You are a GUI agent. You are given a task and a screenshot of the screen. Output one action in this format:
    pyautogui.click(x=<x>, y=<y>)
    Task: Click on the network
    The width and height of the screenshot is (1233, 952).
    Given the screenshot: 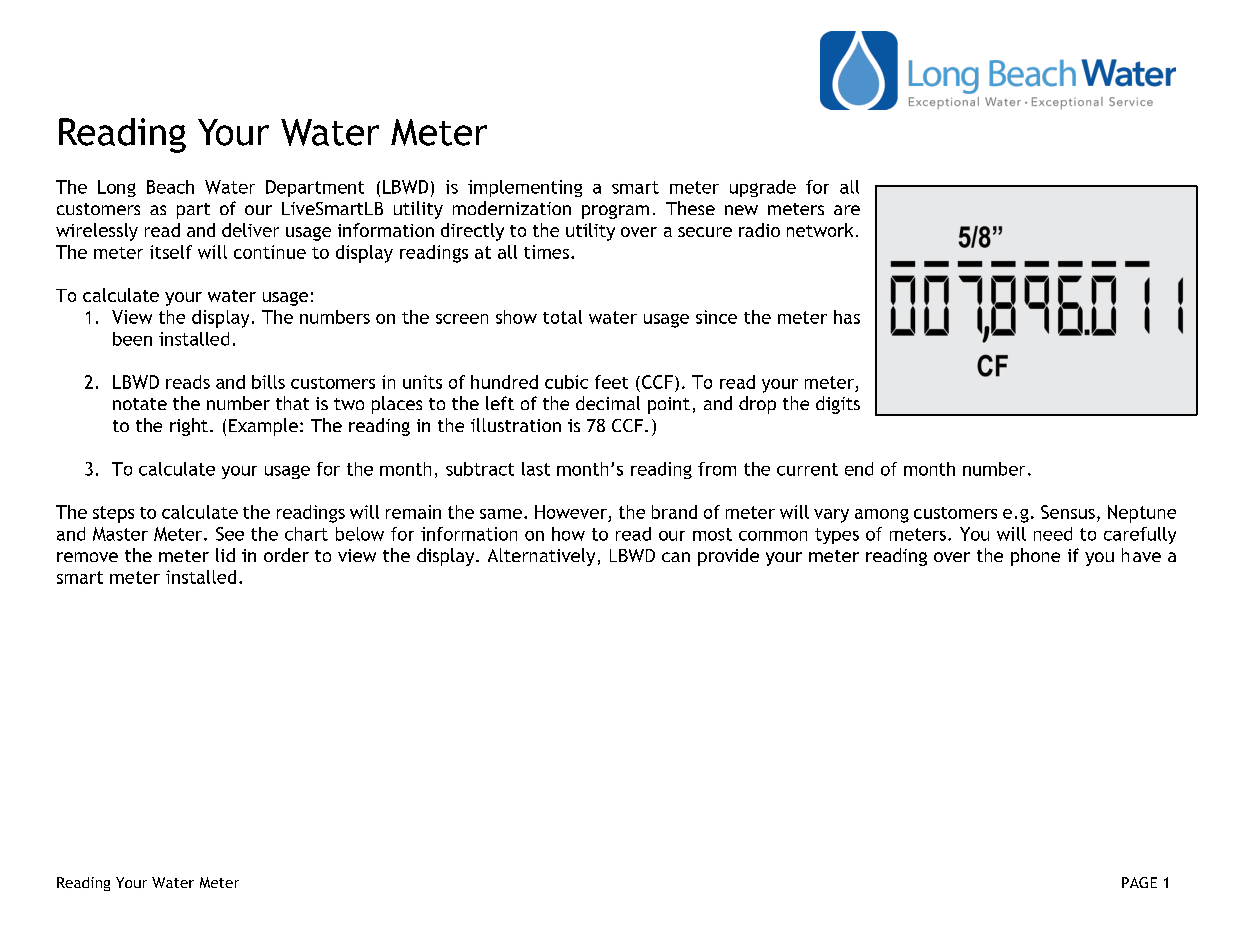 What is the action you would take?
    pyautogui.click(x=820, y=230)
